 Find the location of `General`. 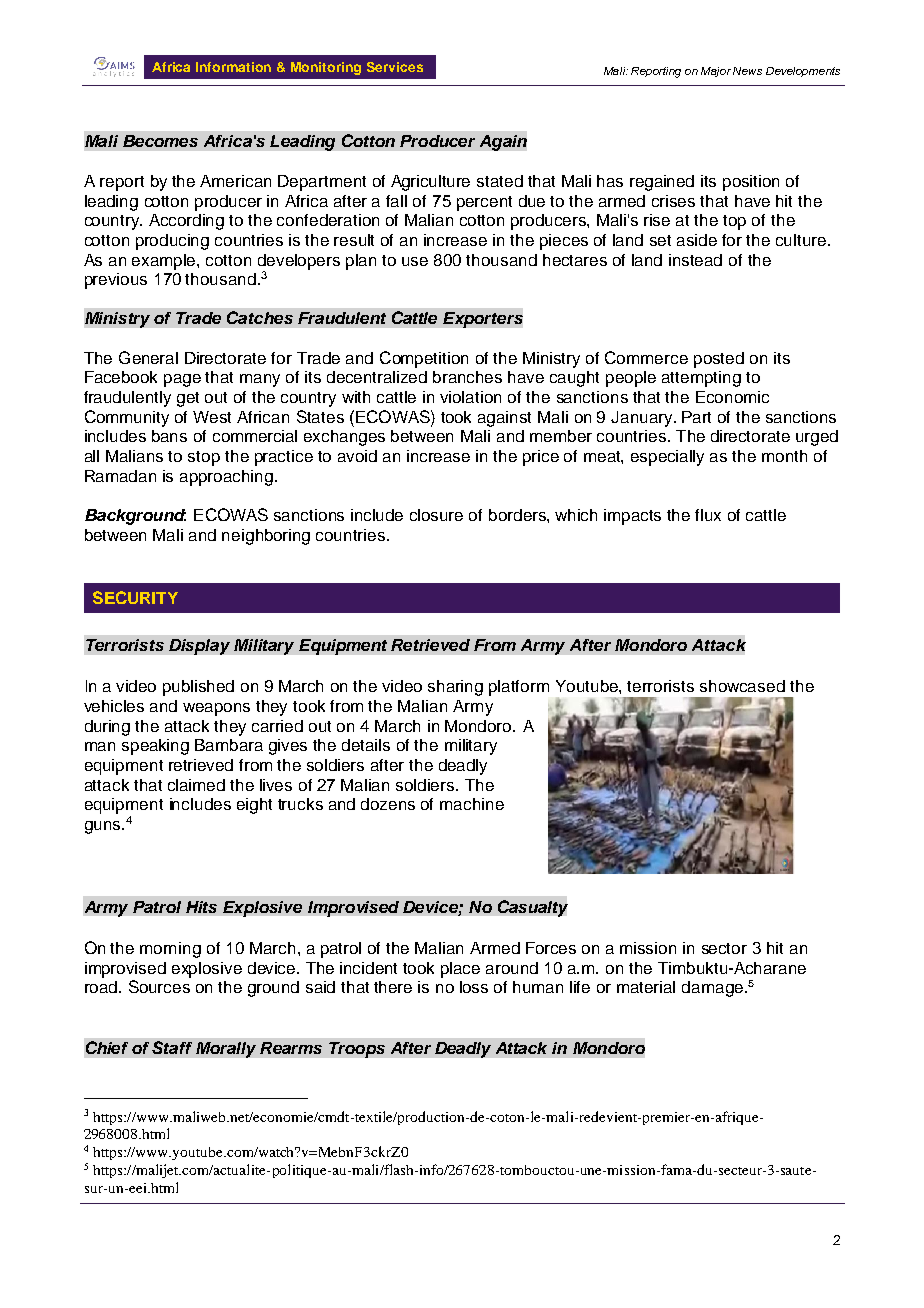

General is located at coordinates (148, 357).
